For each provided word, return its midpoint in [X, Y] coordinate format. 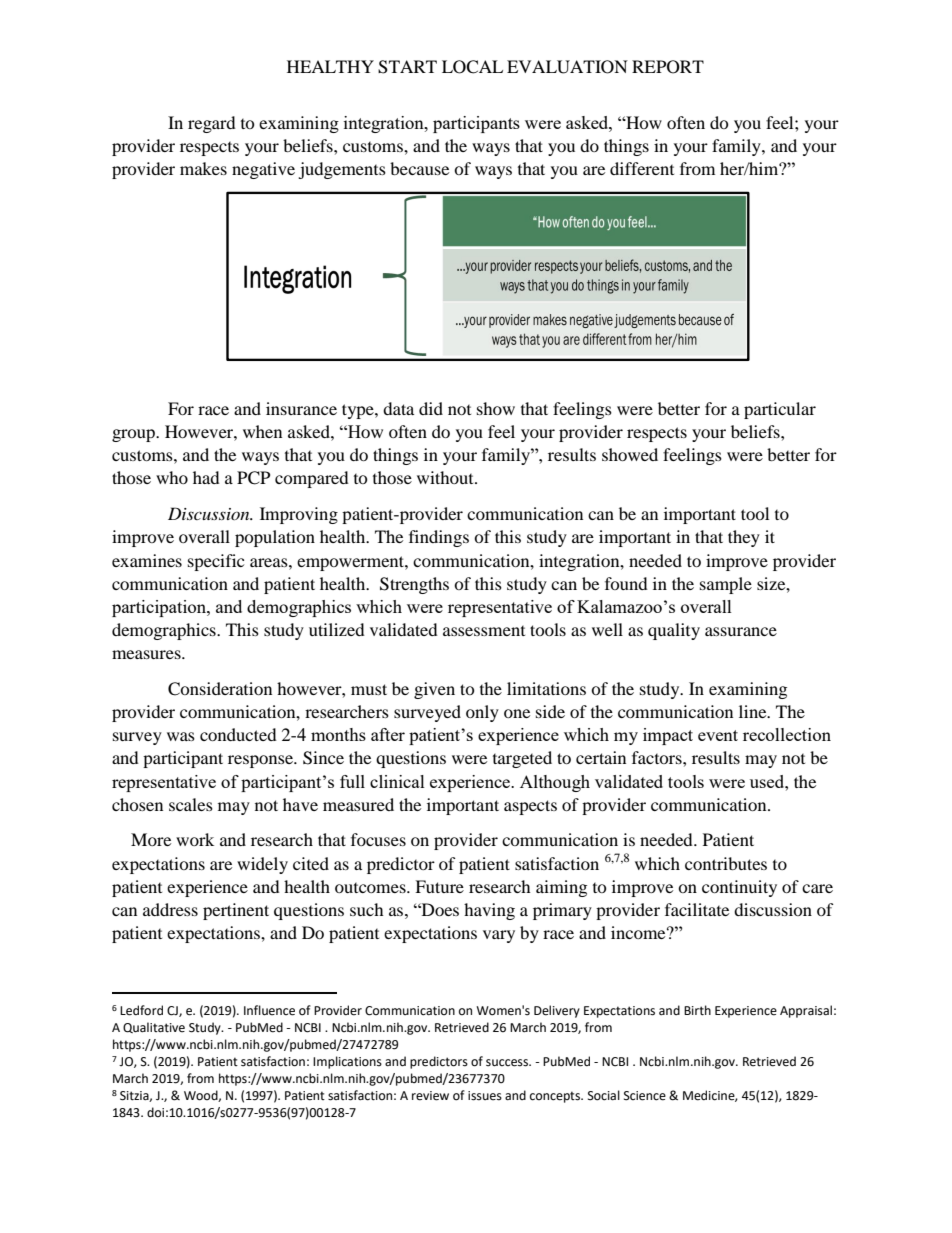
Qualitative [154, 1027]
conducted [238, 734]
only [482, 713]
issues [485, 1096]
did [431, 408]
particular [780, 410]
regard [212, 124]
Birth [697, 1010]
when [262, 431]
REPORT [668, 67]
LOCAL [472, 67]
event [718, 735]
